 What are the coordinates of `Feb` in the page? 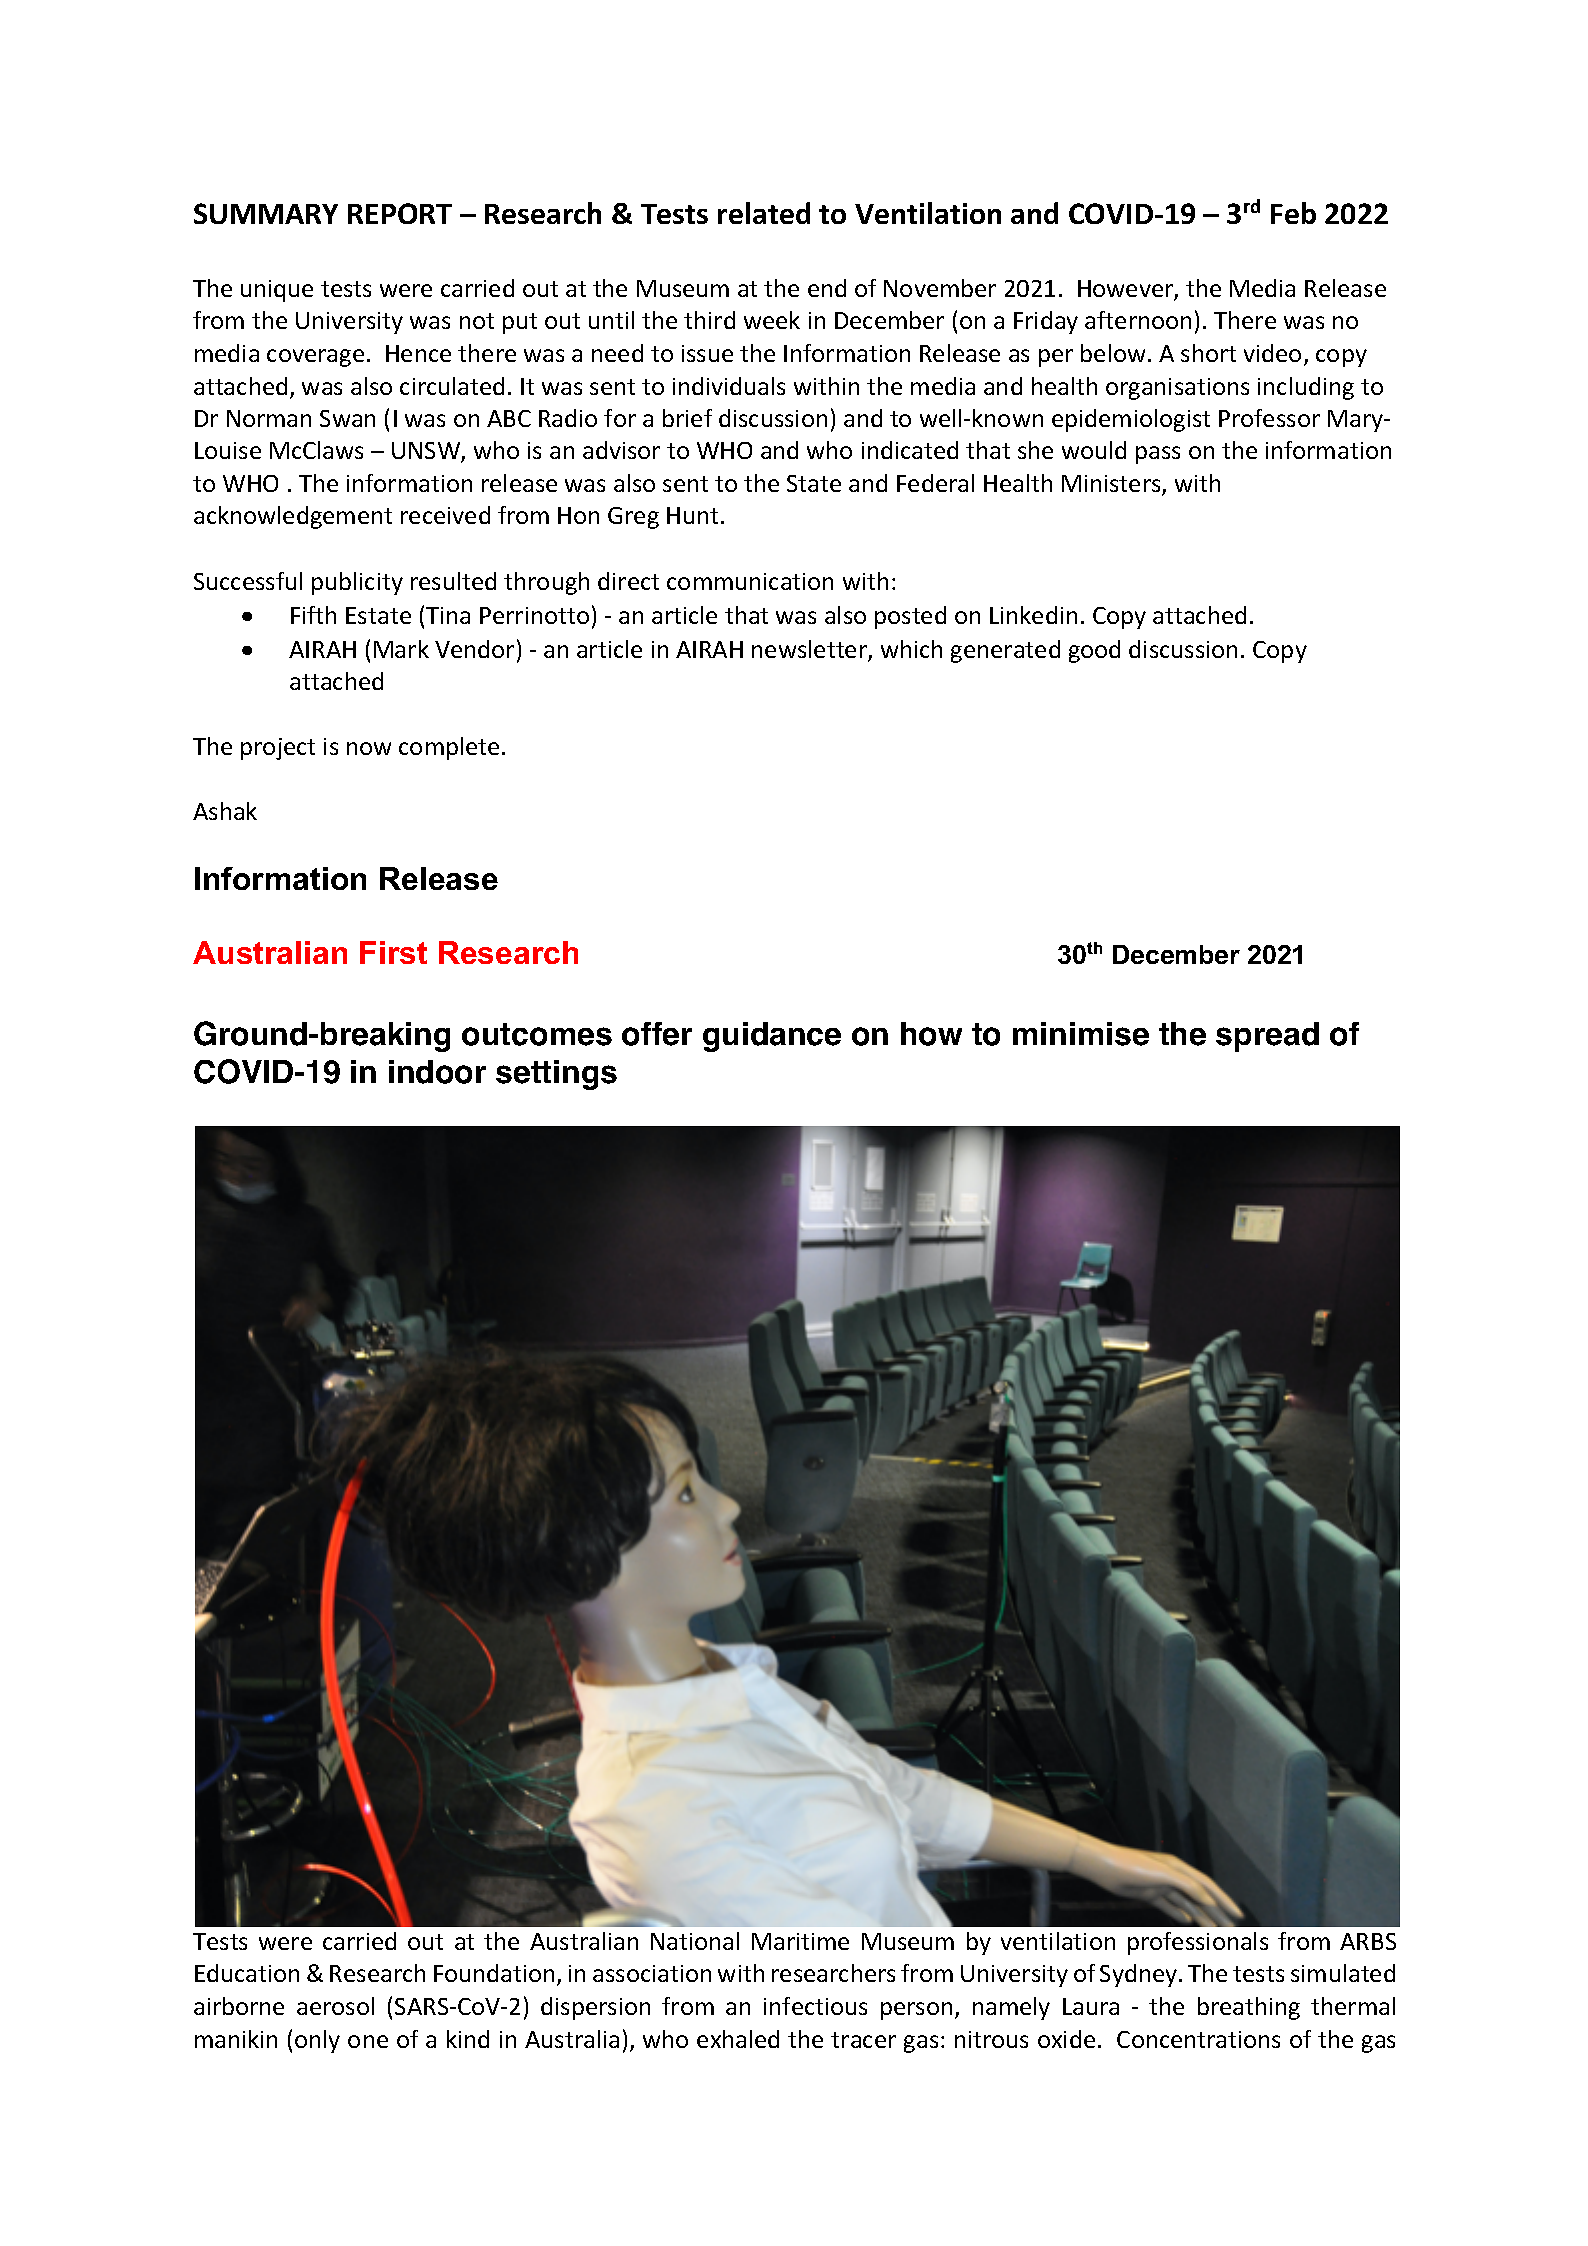 It's located at (1293, 213).
